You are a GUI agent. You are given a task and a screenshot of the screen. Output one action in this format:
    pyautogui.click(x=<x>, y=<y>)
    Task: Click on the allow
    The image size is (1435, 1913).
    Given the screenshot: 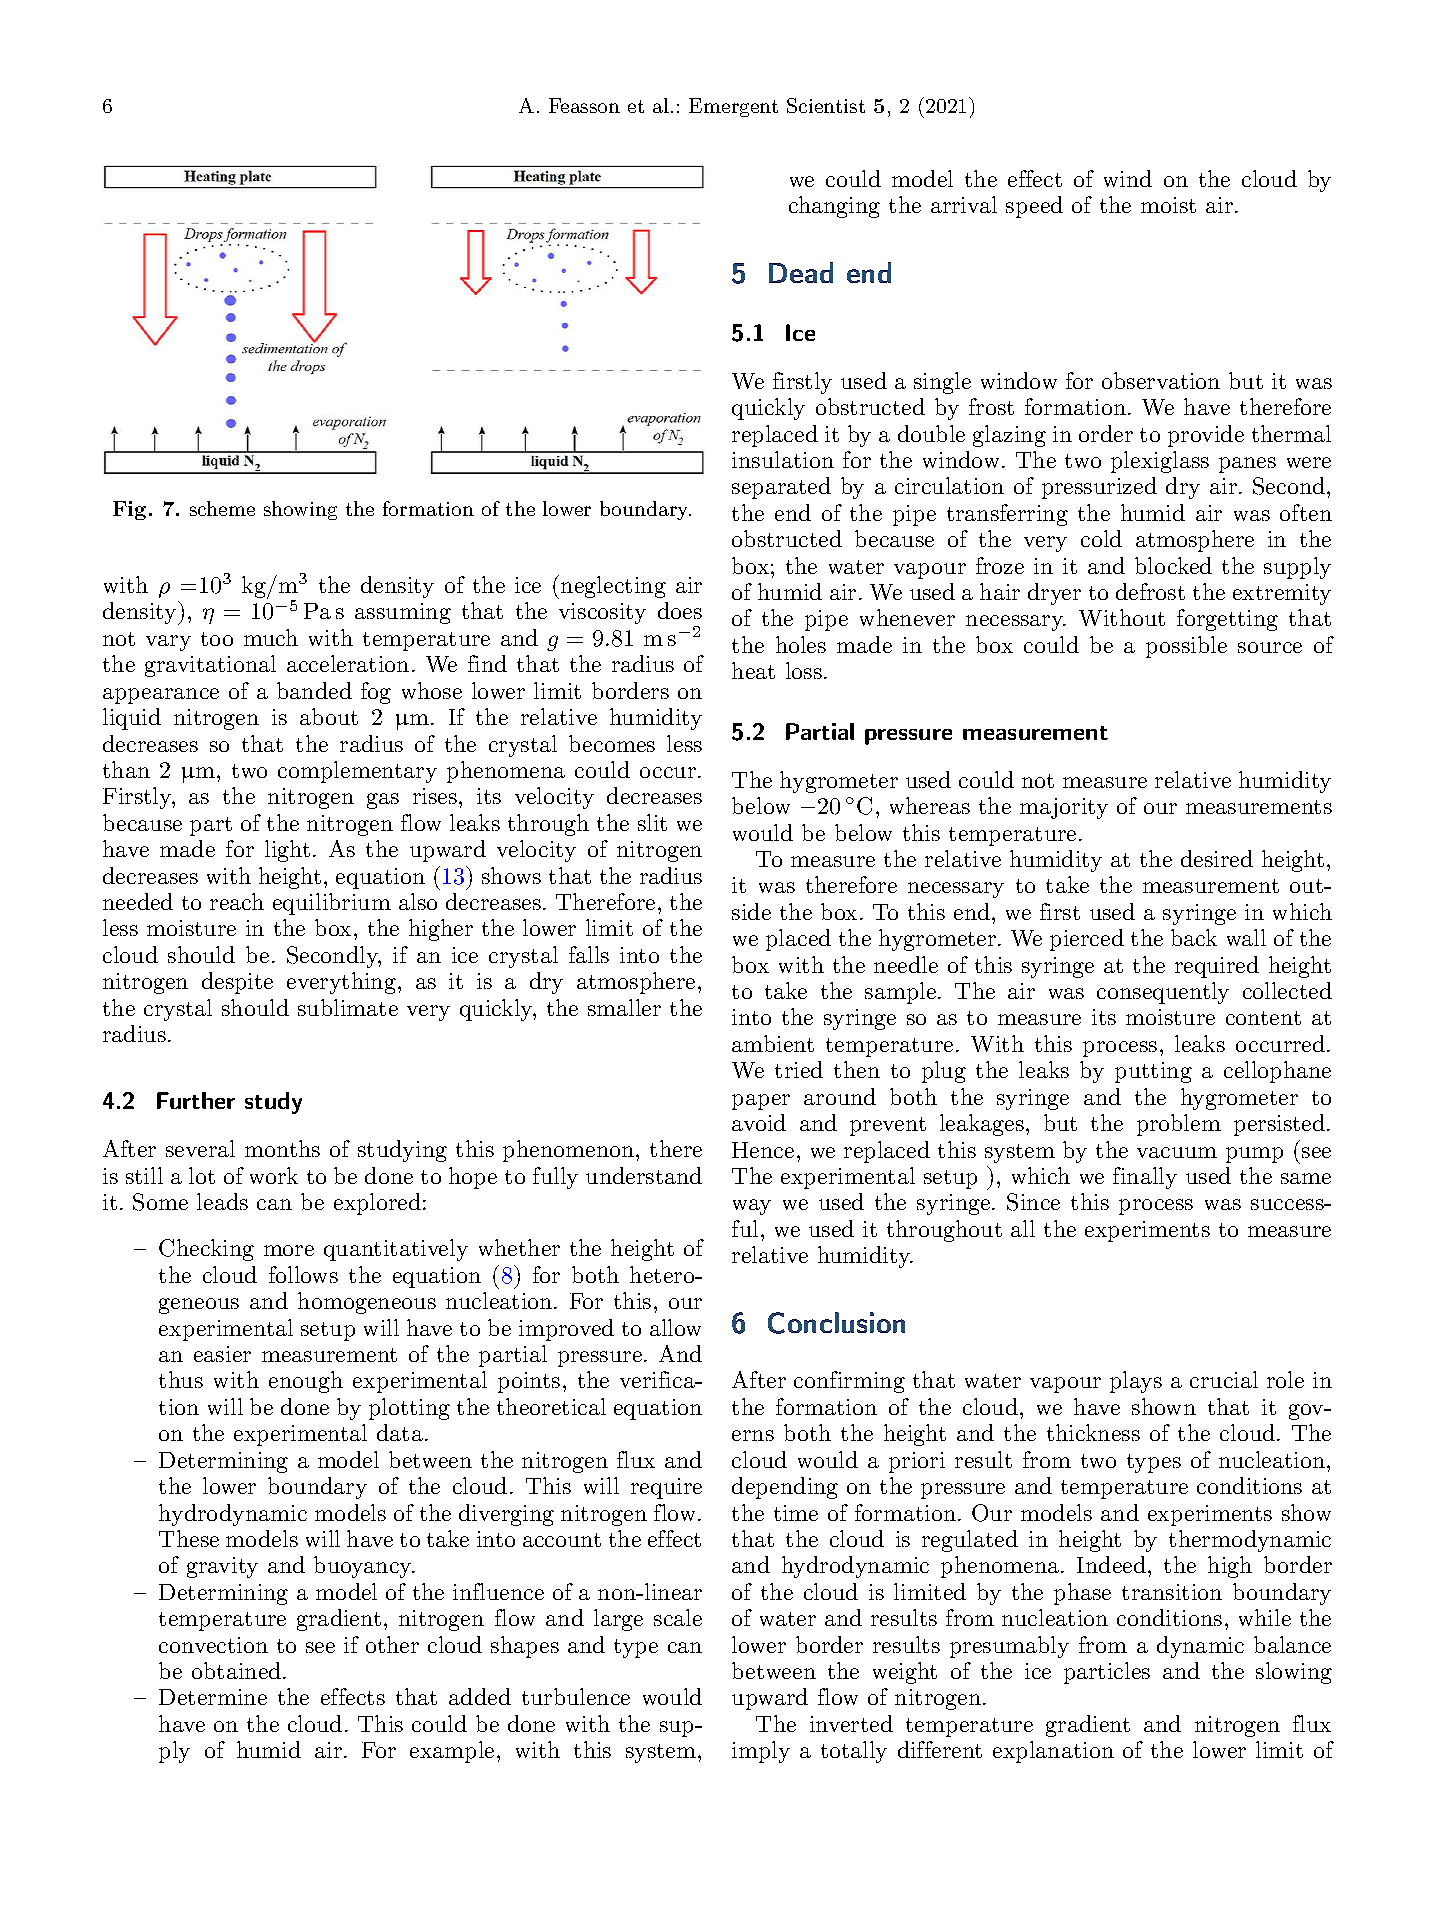 What is the action you would take?
    pyautogui.click(x=675, y=1327)
